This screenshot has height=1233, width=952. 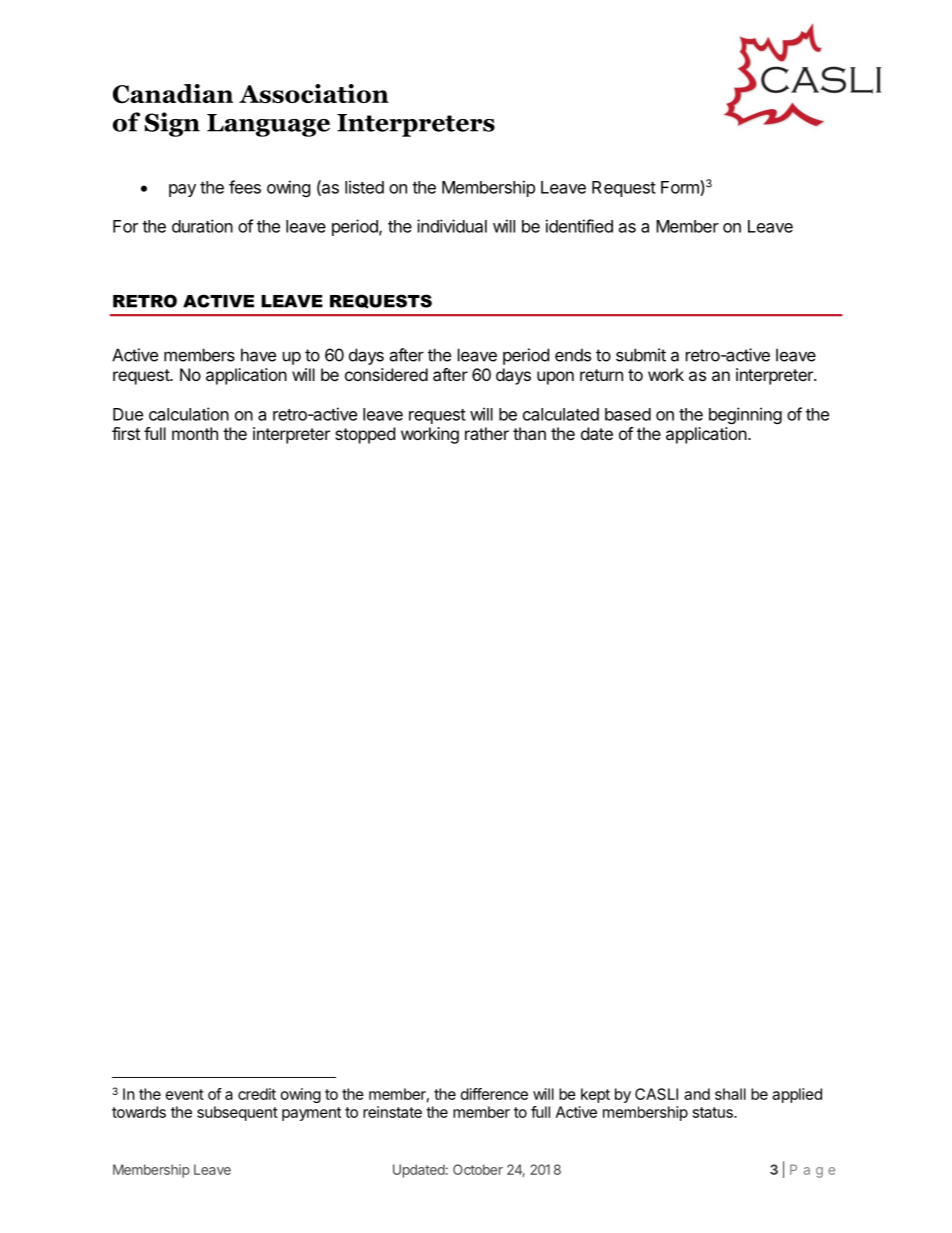 I want to click on identified, so click(x=579, y=226).
